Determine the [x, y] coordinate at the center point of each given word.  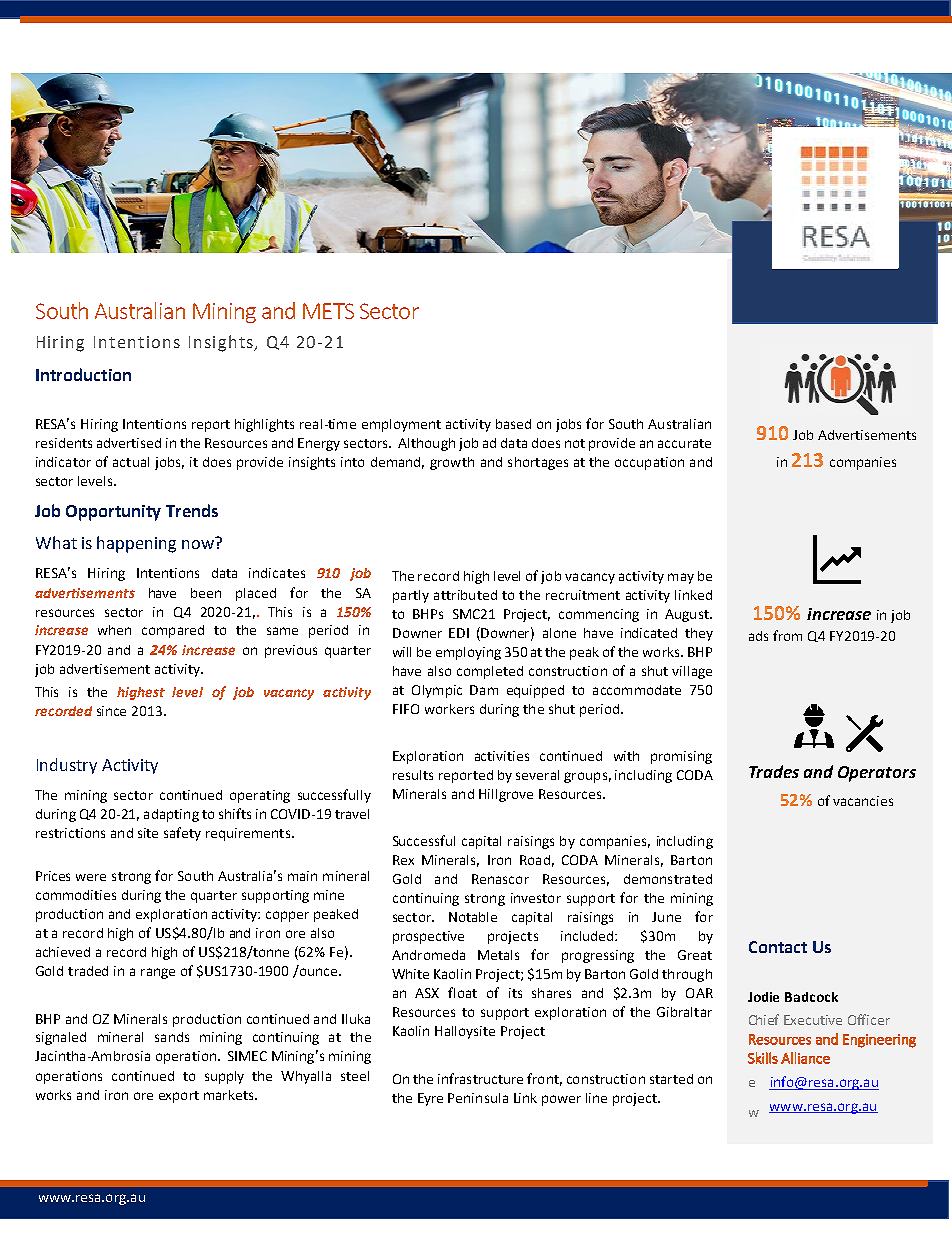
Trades [774, 771]
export [179, 1097]
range [158, 973]
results [413, 775]
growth [452, 463]
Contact [778, 947]
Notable [473, 917]
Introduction [83, 374]
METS [328, 311]
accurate [684, 443]
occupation [649, 463]
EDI [459, 633]
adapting [171, 815]
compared [173, 631]
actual [131, 462]
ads [758, 636]
